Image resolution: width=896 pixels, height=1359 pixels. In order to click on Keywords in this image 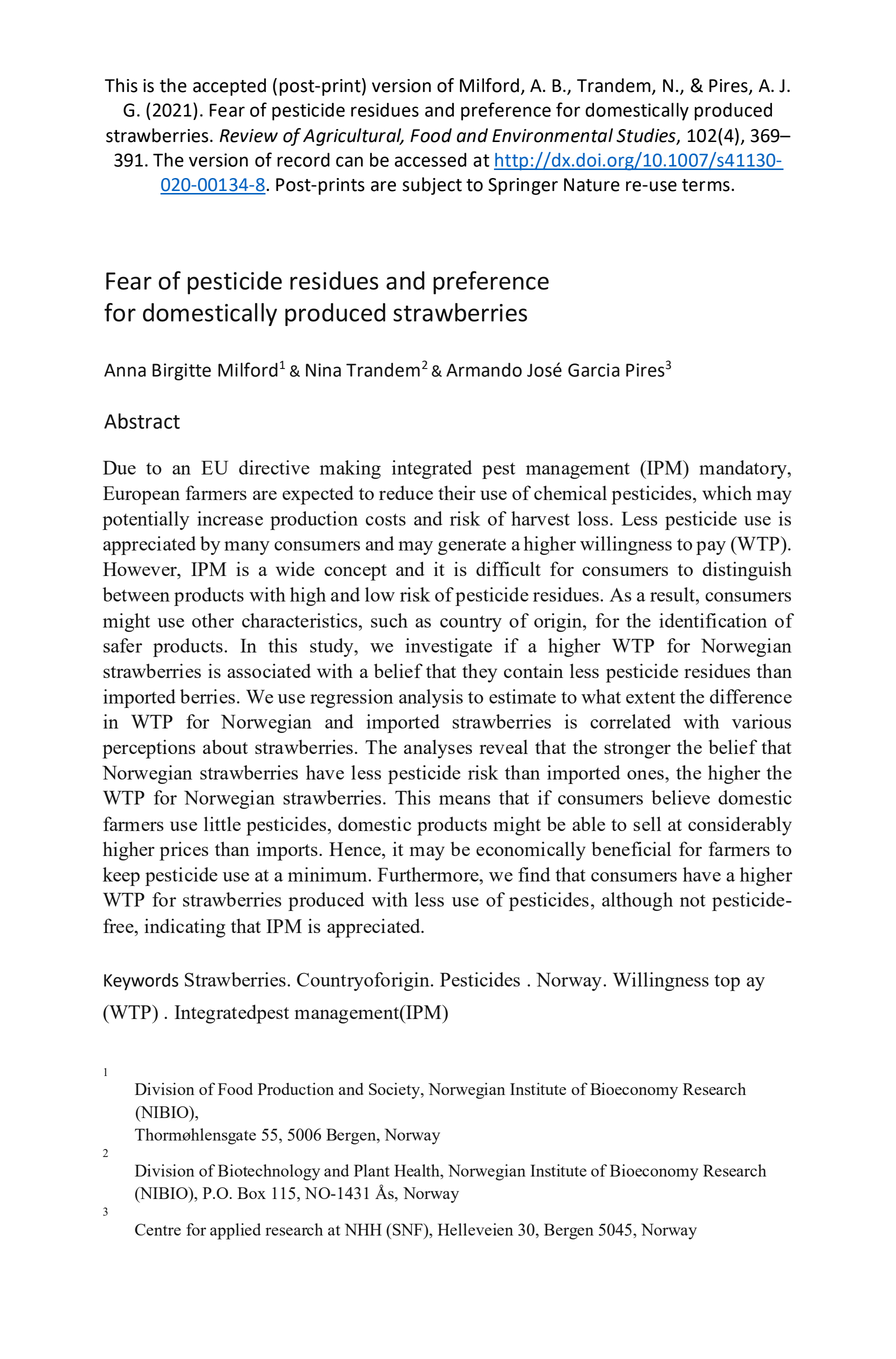, I will do `click(141, 981)`.
